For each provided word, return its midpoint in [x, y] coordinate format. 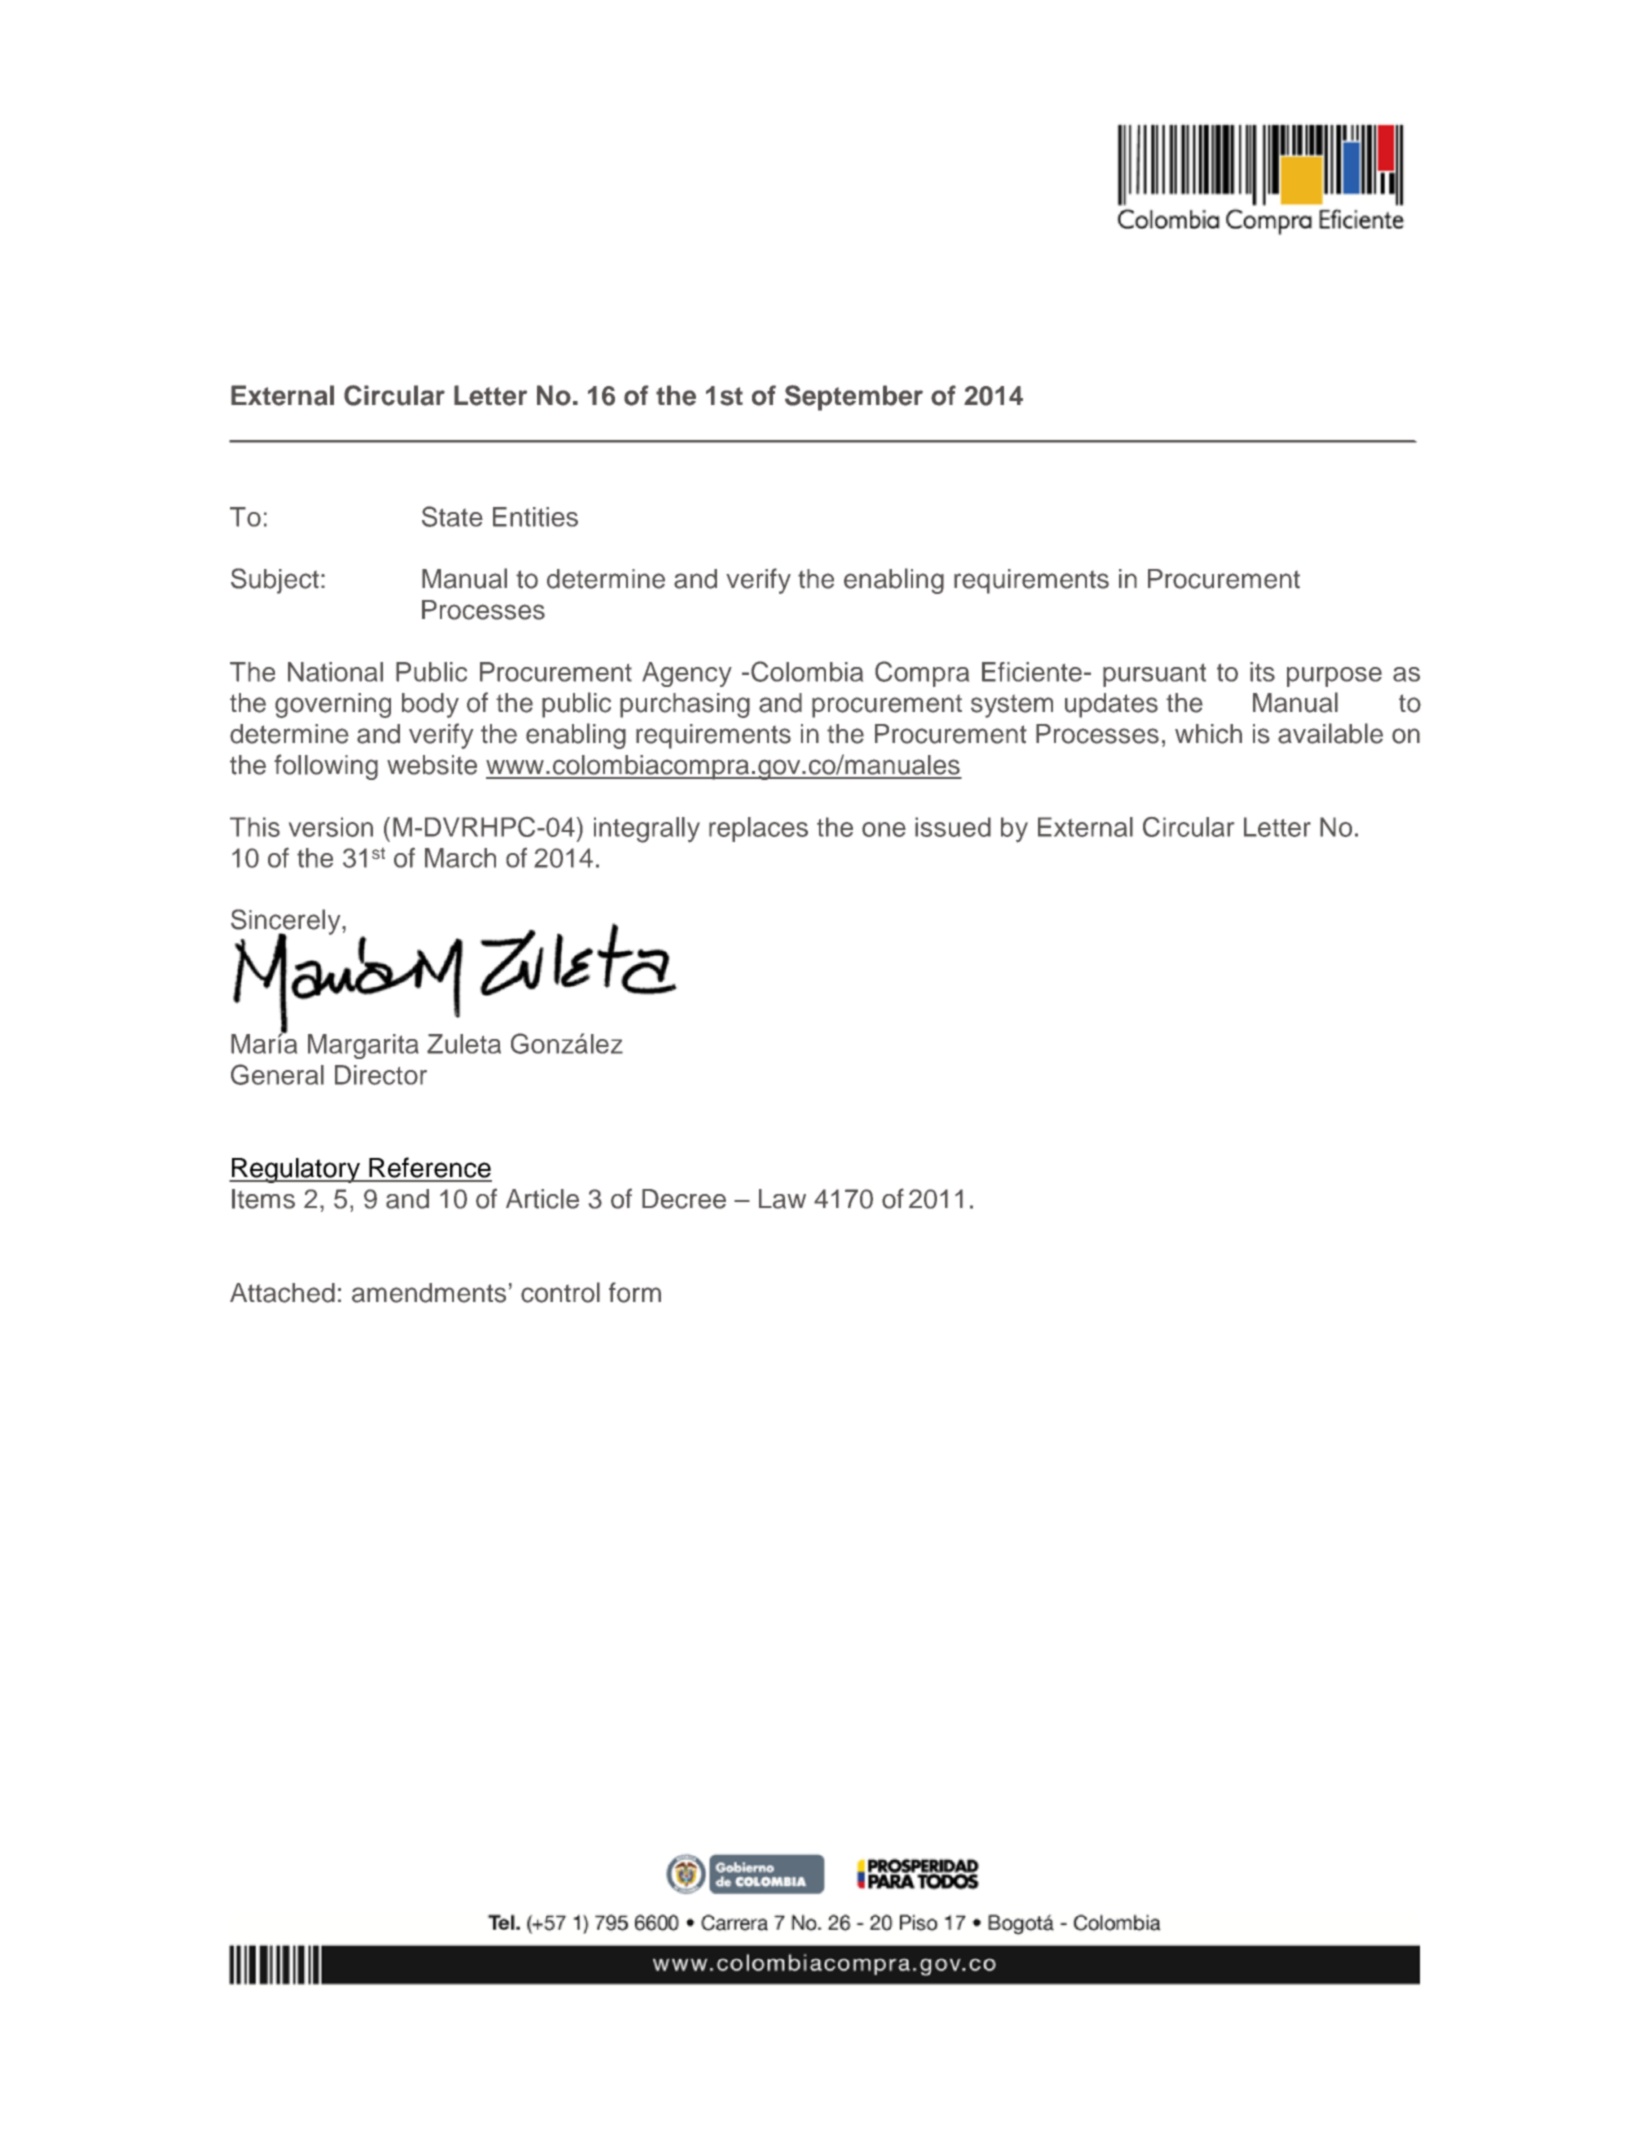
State [452, 516]
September [854, 398]
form [635, 1292]
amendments [429, 1293]
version [331, 827]
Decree [684, 1199]
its [1262, 672]
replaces [758, 829]
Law [782, 1199]
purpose [1334, 677]
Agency [687, 674]
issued [953, 827]
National [335, 672]
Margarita [363, 1046]
